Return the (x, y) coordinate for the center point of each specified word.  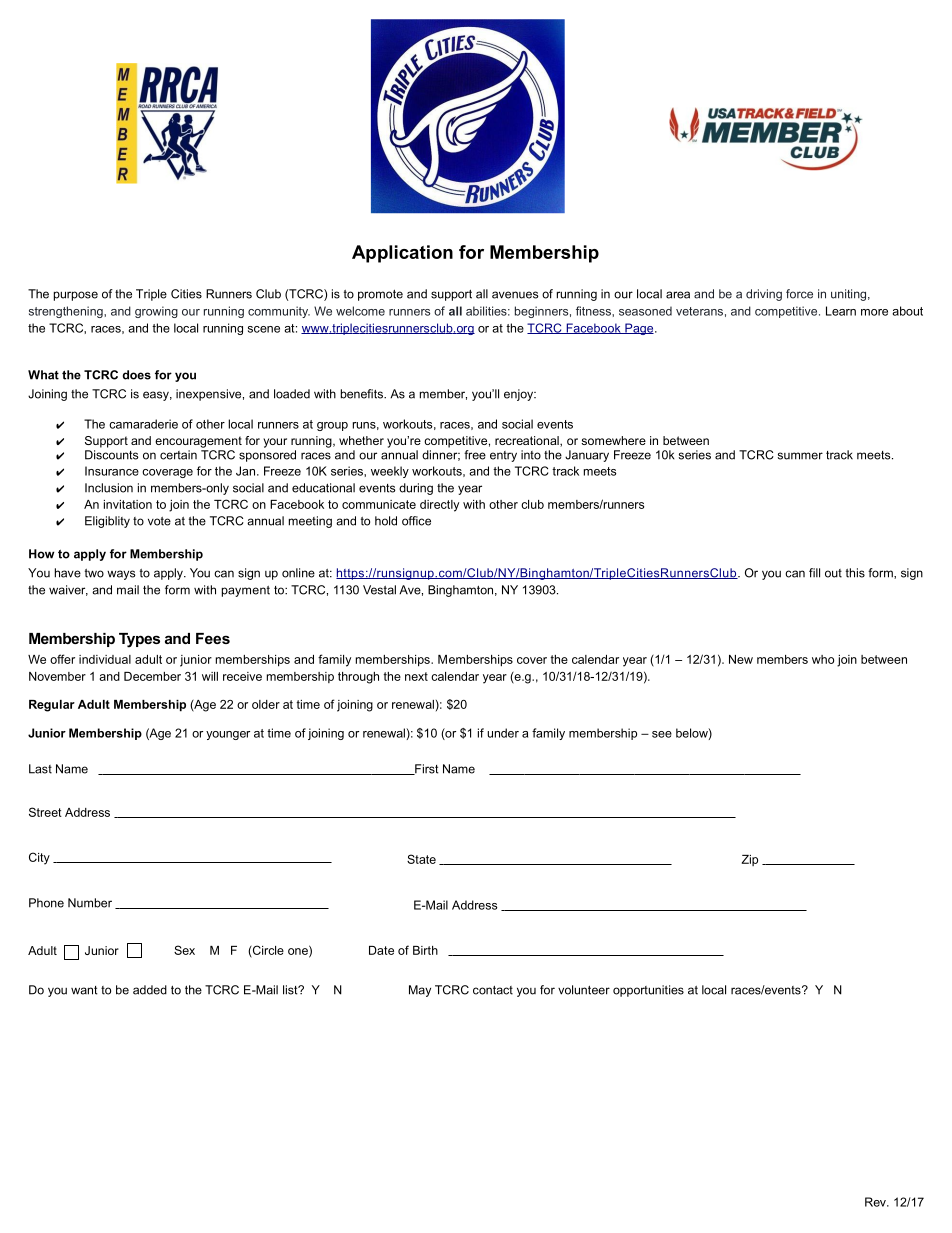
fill (814, 573)
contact (493, 990)
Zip (750, 860)
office (416, 521)
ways (121, 575)
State (421, 859)
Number (90, 903)
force (799, 294)
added (150, 990)
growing (156, 312)
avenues (515, 295)
